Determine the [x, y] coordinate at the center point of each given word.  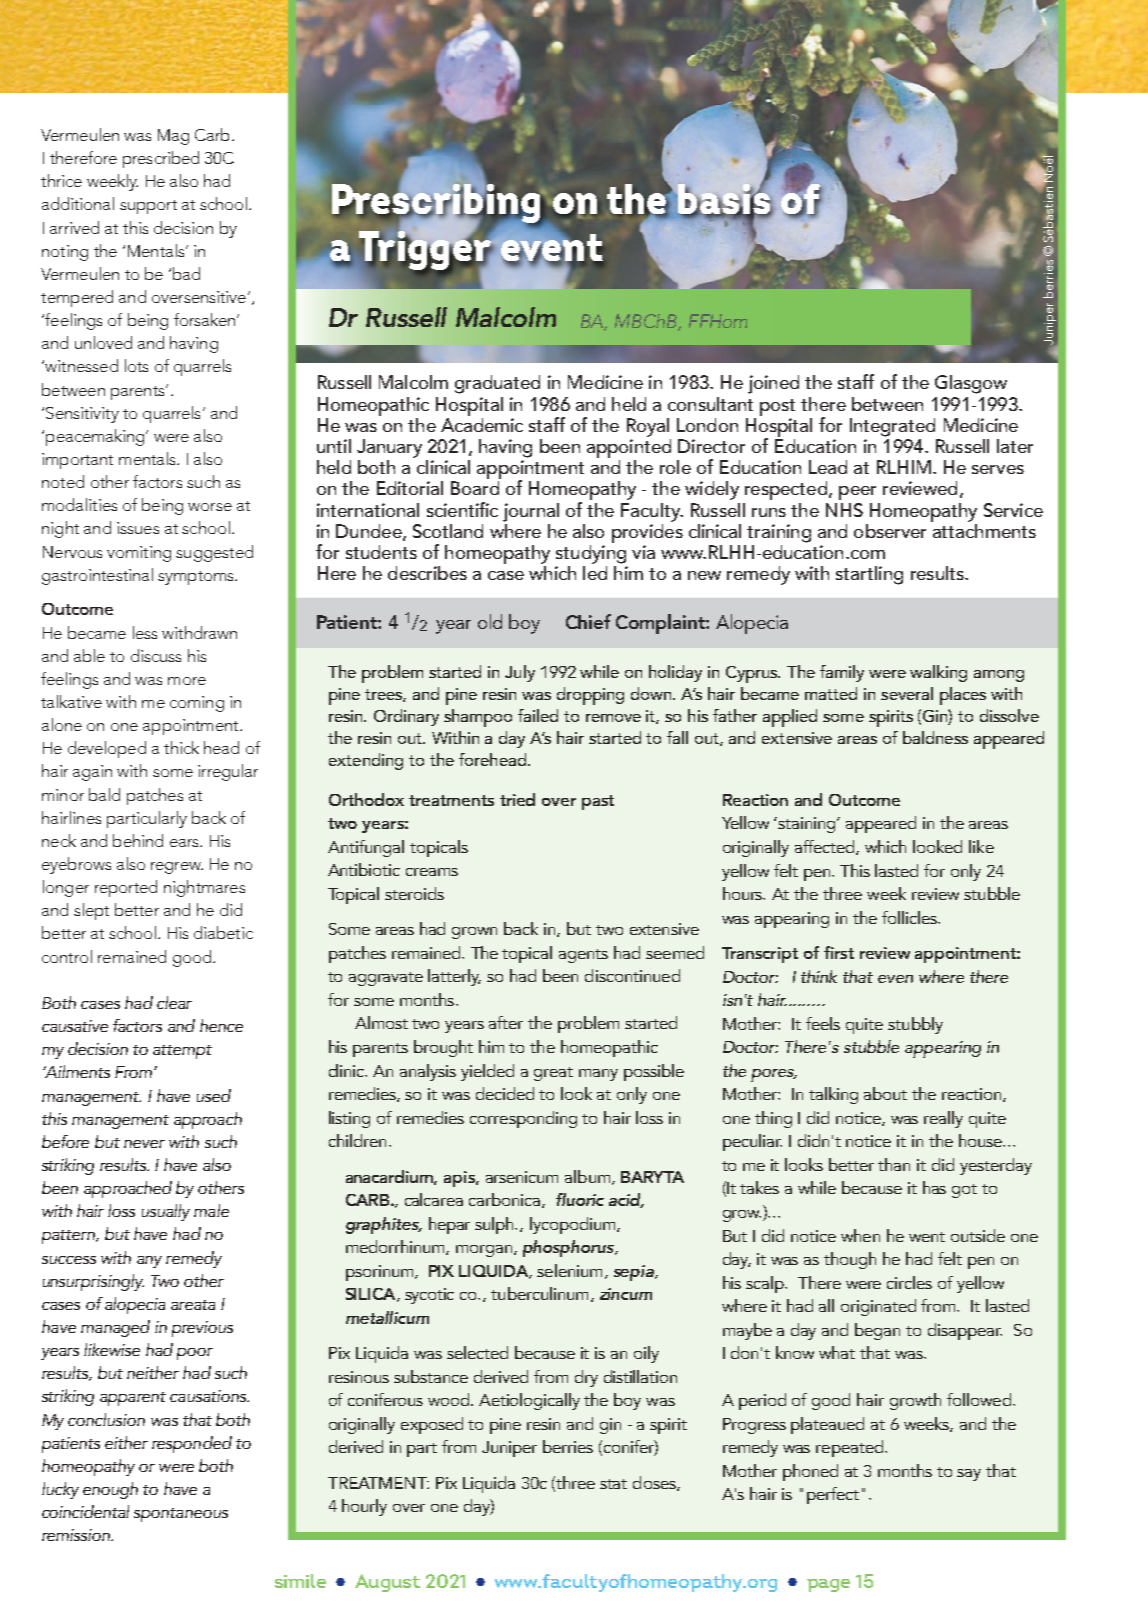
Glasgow [971, 384]
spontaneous [181, 1515]
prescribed [161, 159]
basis [724, 199]
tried [517, 799]
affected [826, 847]
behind [138, 840]
